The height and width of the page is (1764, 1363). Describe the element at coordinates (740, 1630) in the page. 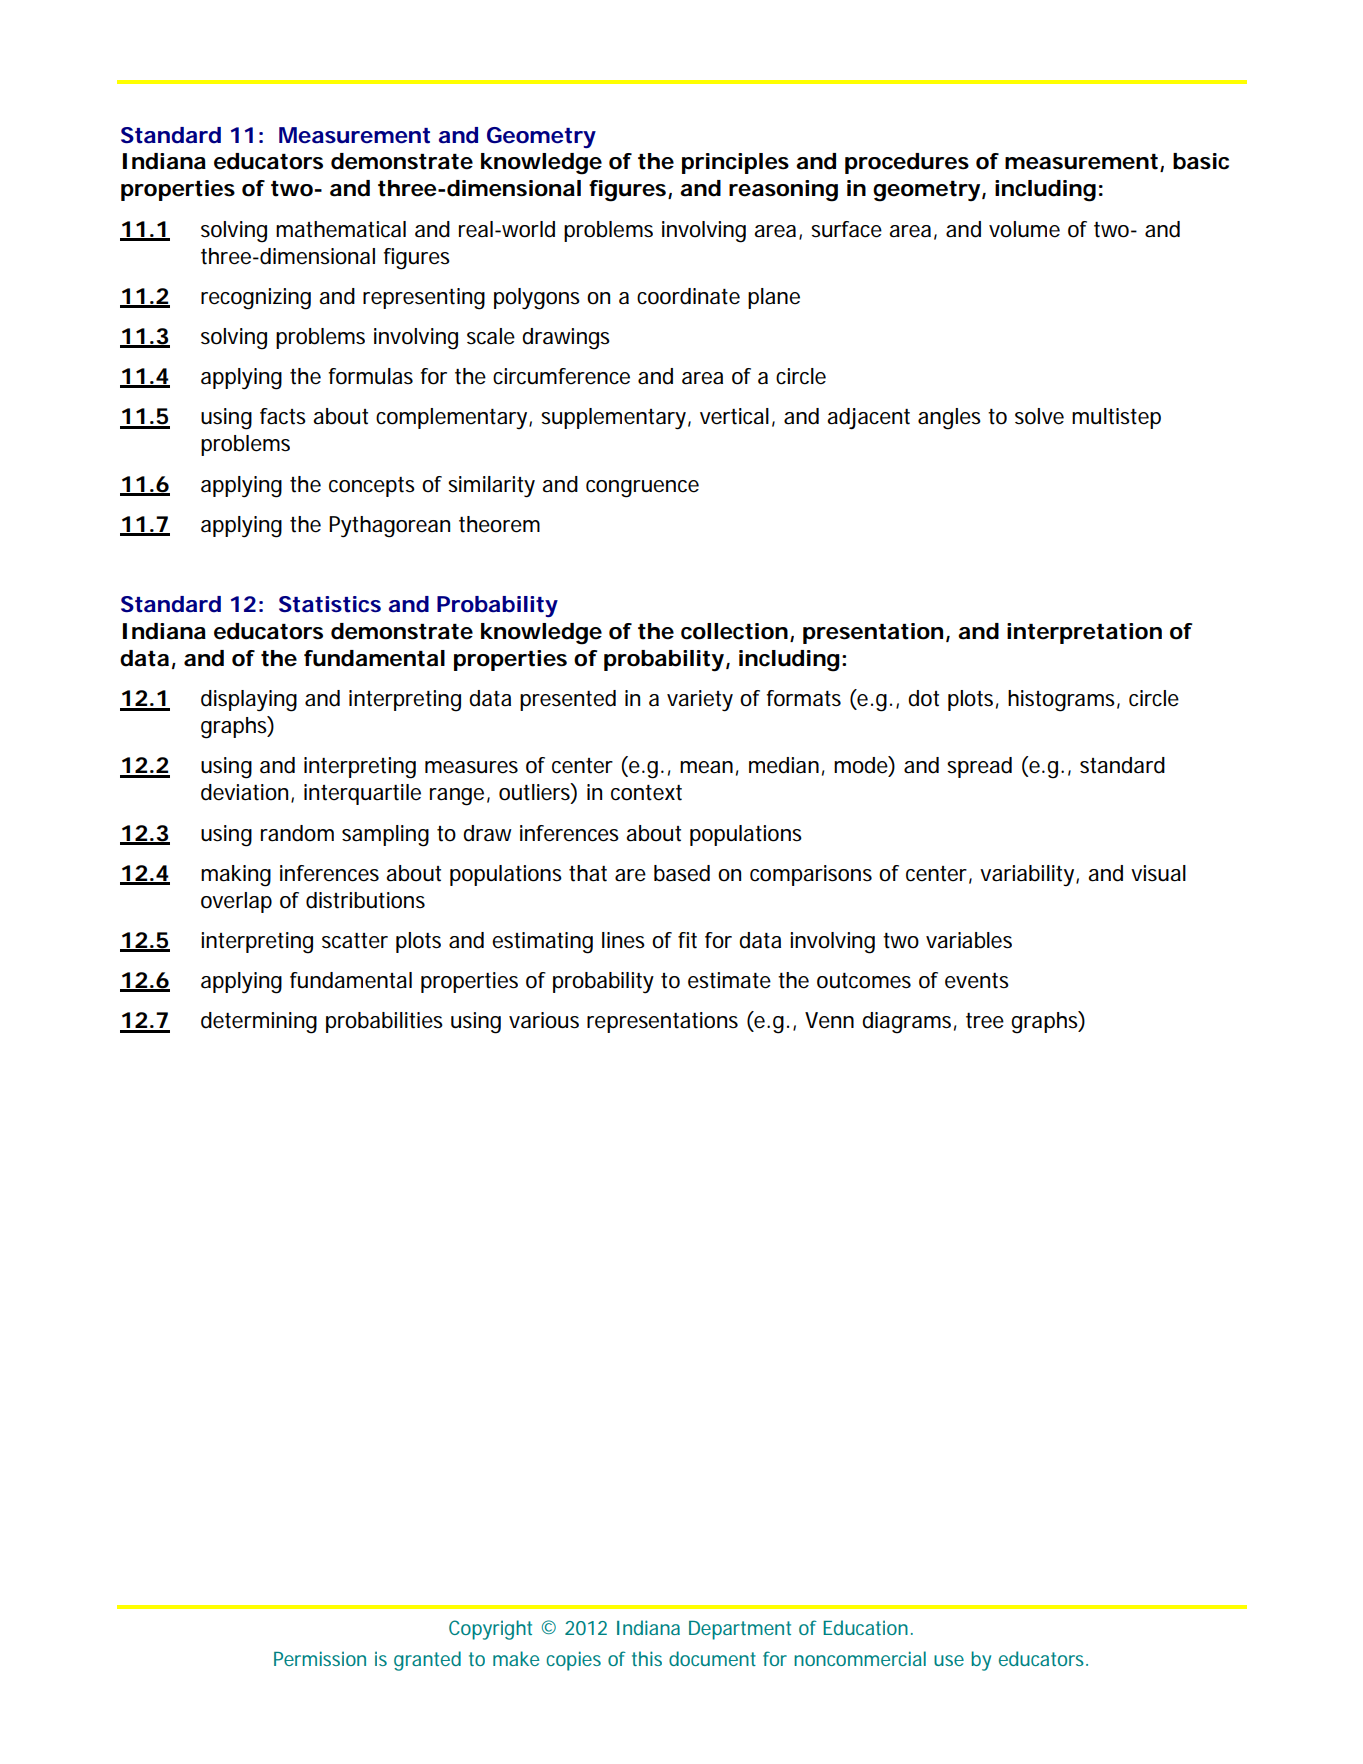

I see `Department` at that location.
